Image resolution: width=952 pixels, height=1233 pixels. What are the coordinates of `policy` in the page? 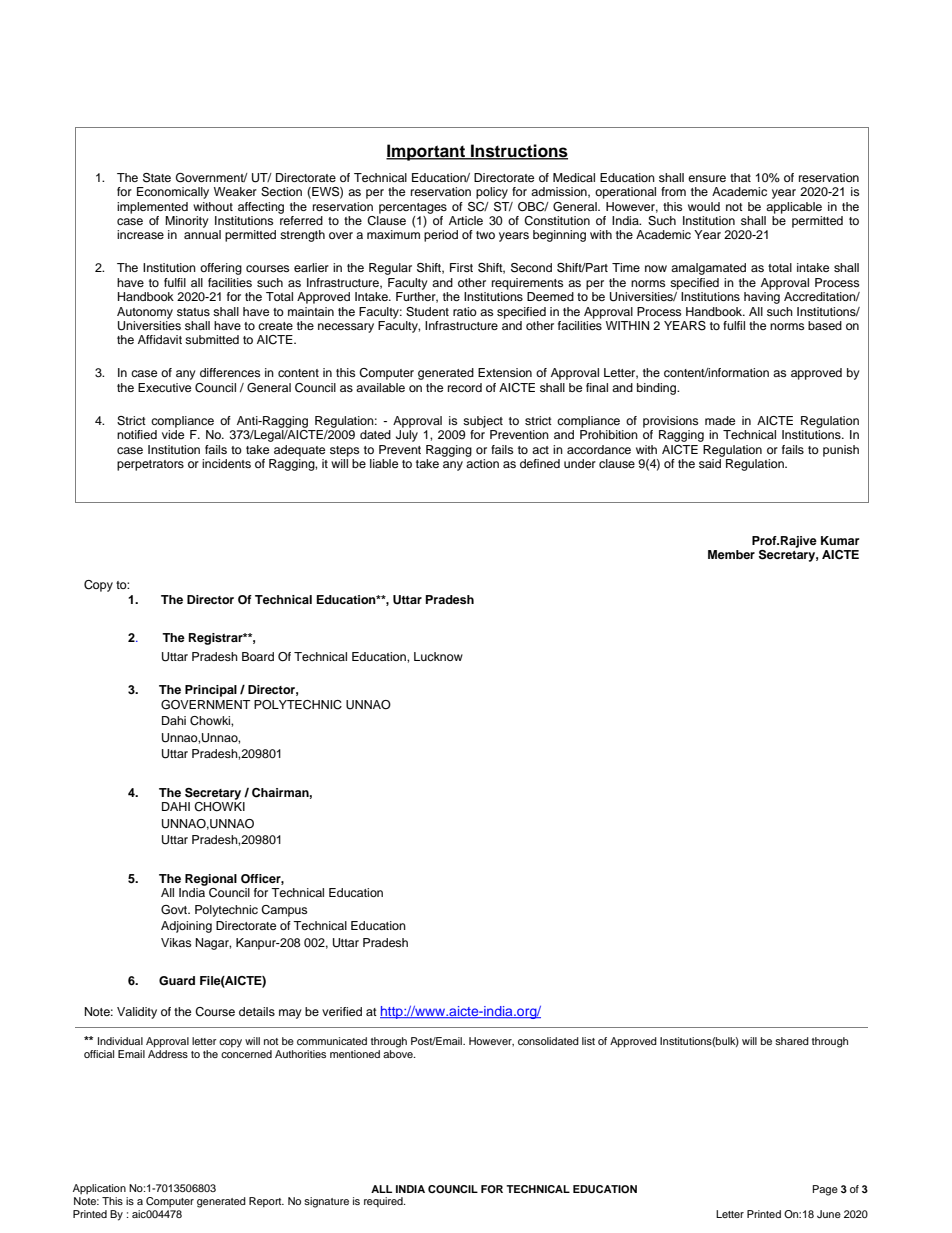 It's located at (492, 193).
